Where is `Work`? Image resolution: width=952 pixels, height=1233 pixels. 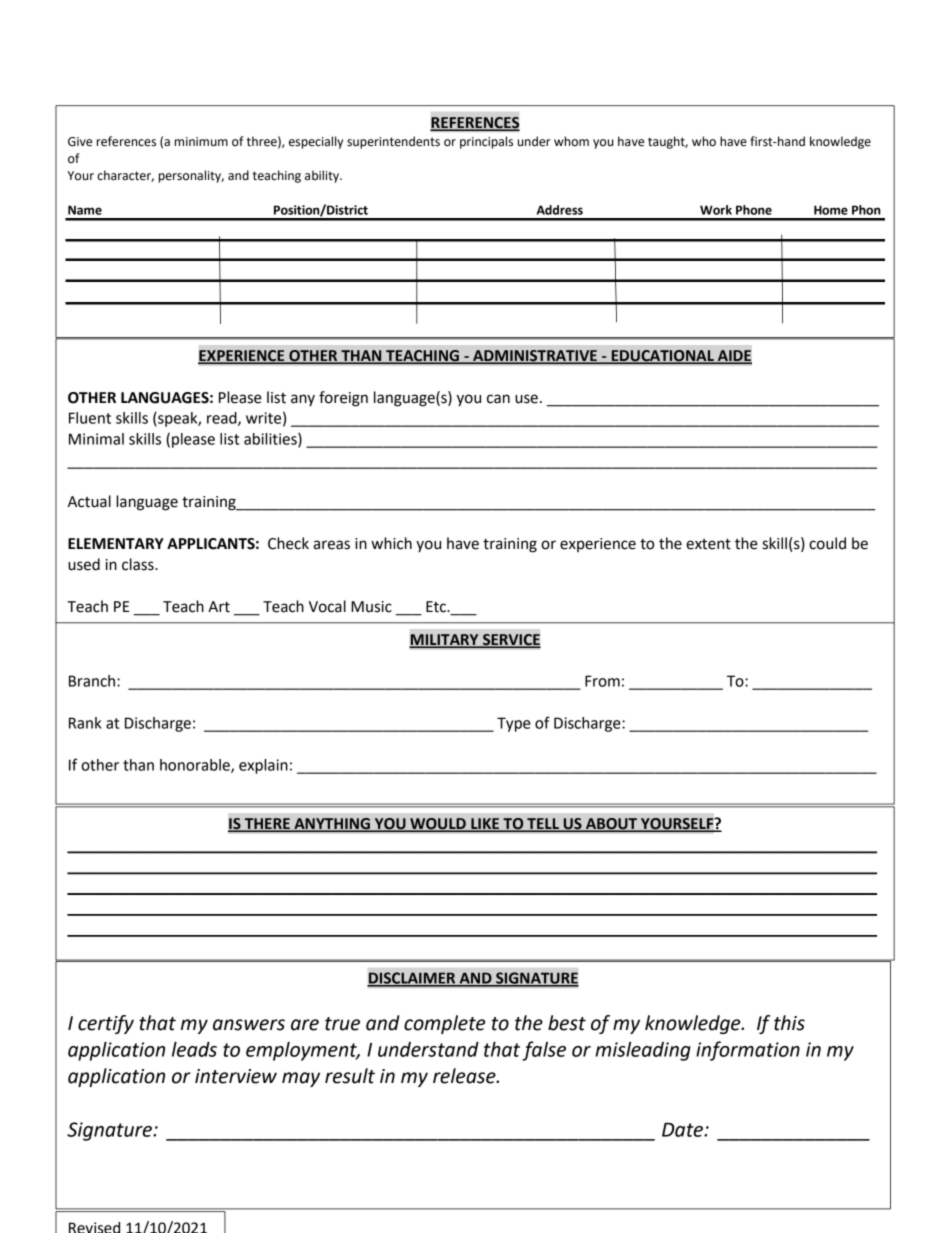
Work is located at coordinates (716, 210).
